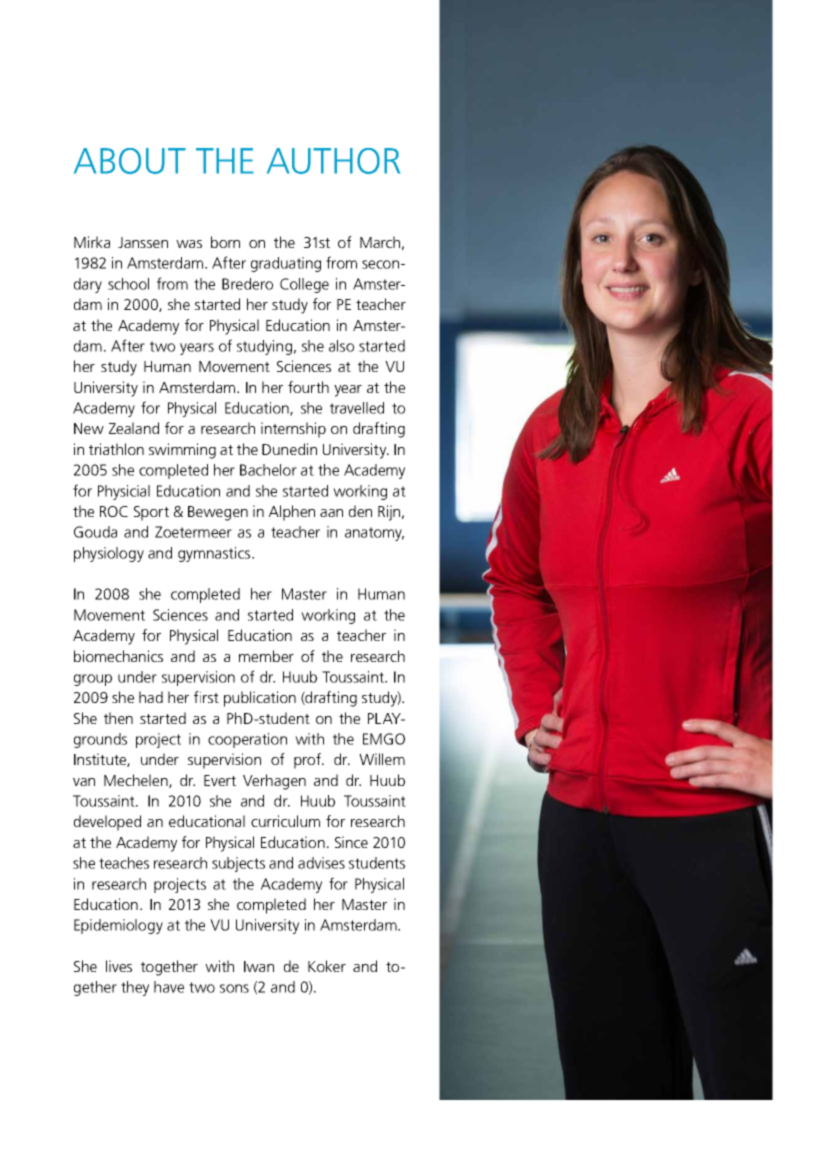  What do you see at coordinates (321, 863) in the image?
I see `advises` at bounding box center [321, 863].
